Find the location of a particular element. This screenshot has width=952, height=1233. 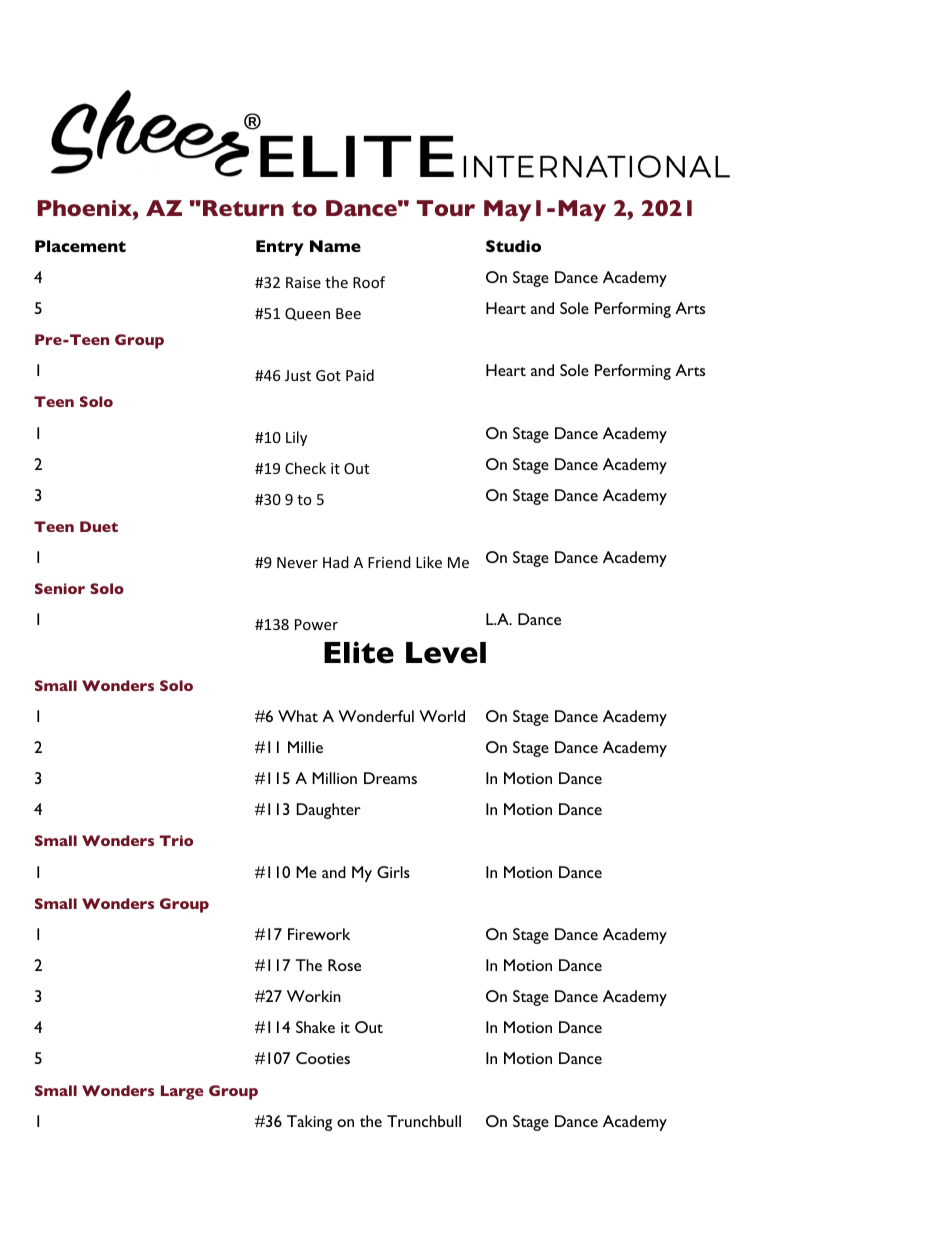

Placement is located at coordinates (80, 246).
